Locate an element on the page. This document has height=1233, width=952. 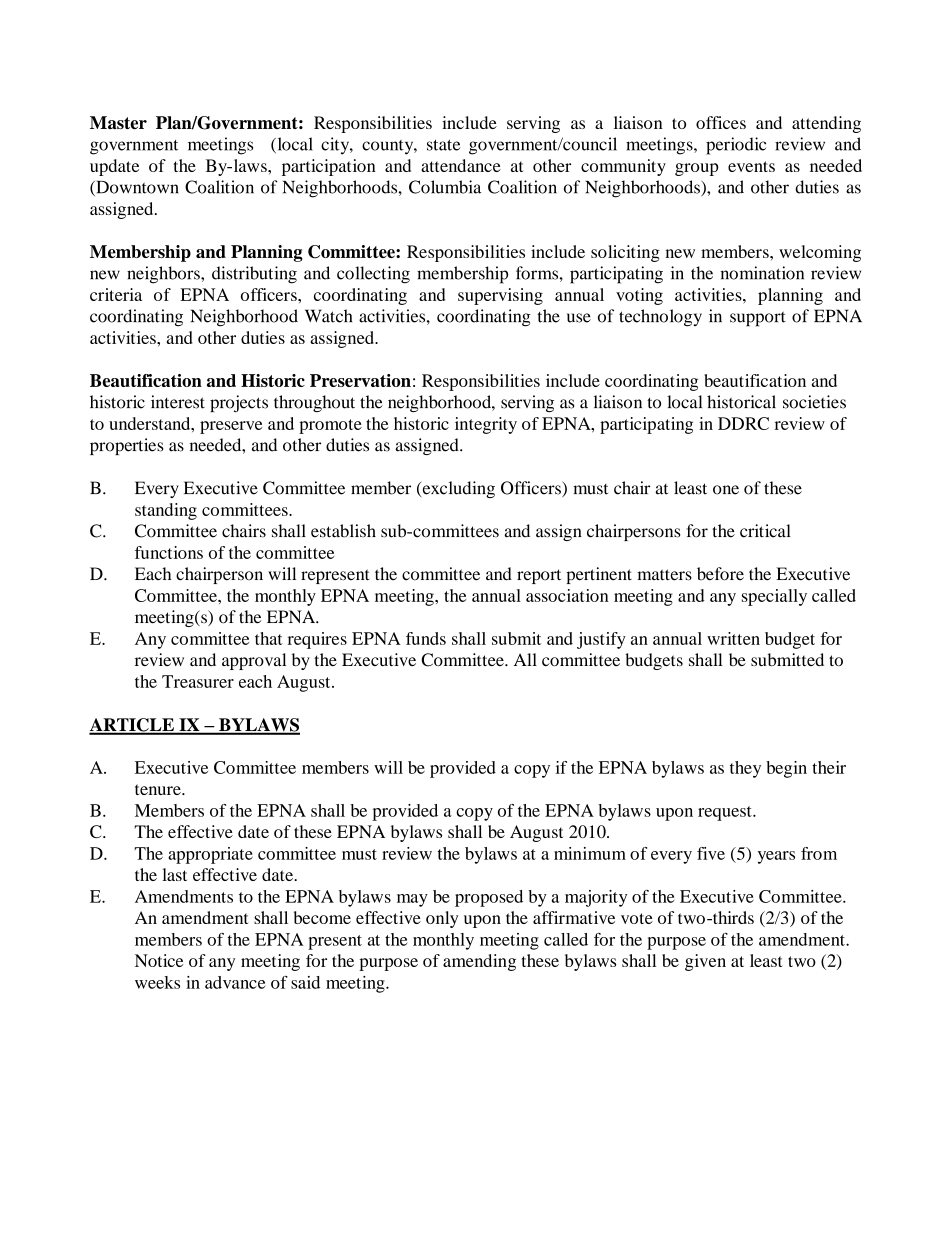
functions is located at coordinates (169, 552).
